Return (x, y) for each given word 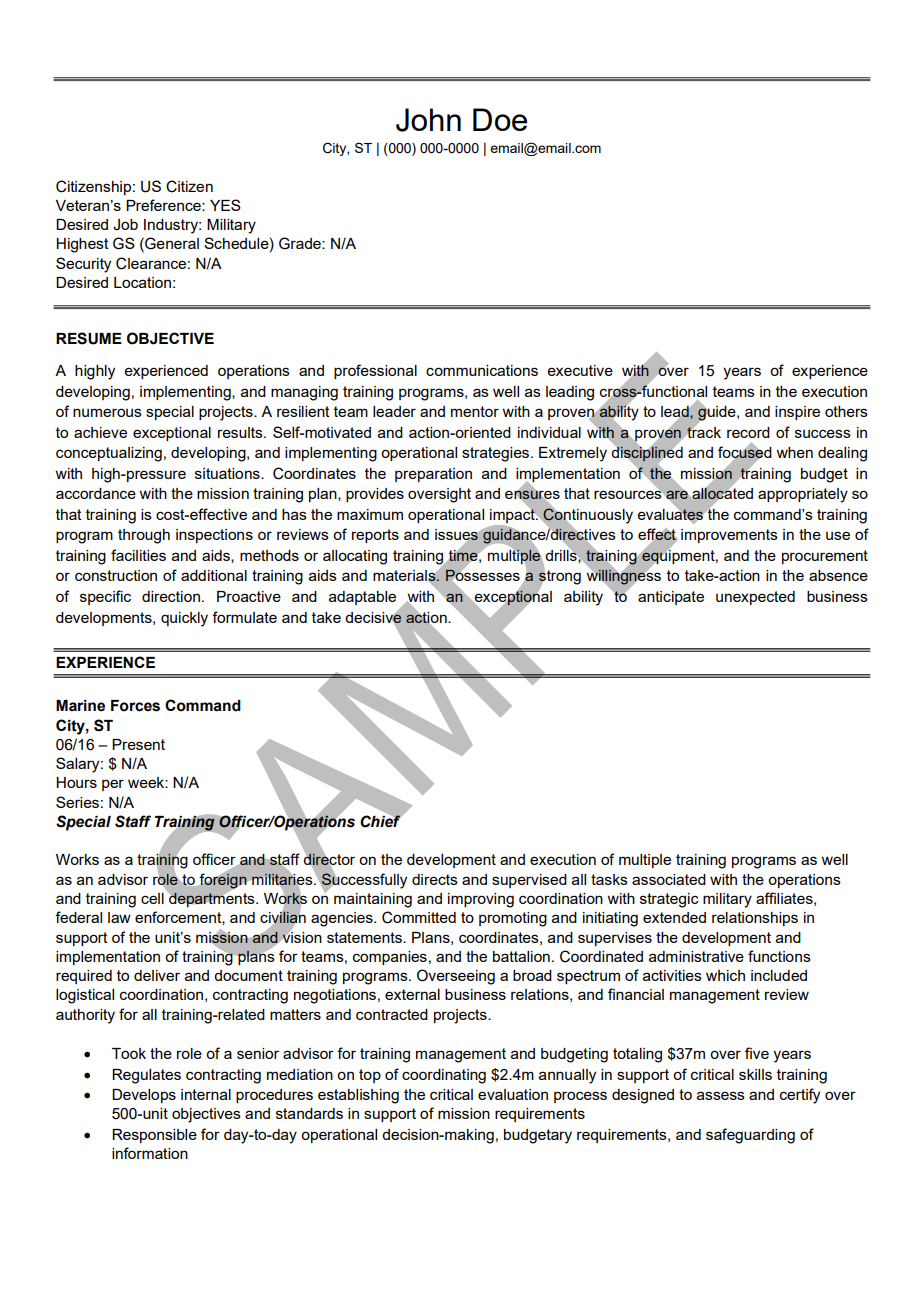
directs (435, 879)
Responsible (154, 1136)
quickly (184, 619)
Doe (500, 119)
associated (669, 879)
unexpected (755, 598)
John (428, 120)
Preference (164, 205)
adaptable (362, 598)
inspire (797, 413)
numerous (107, 412)
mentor (475, 411)
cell (152, 898)
